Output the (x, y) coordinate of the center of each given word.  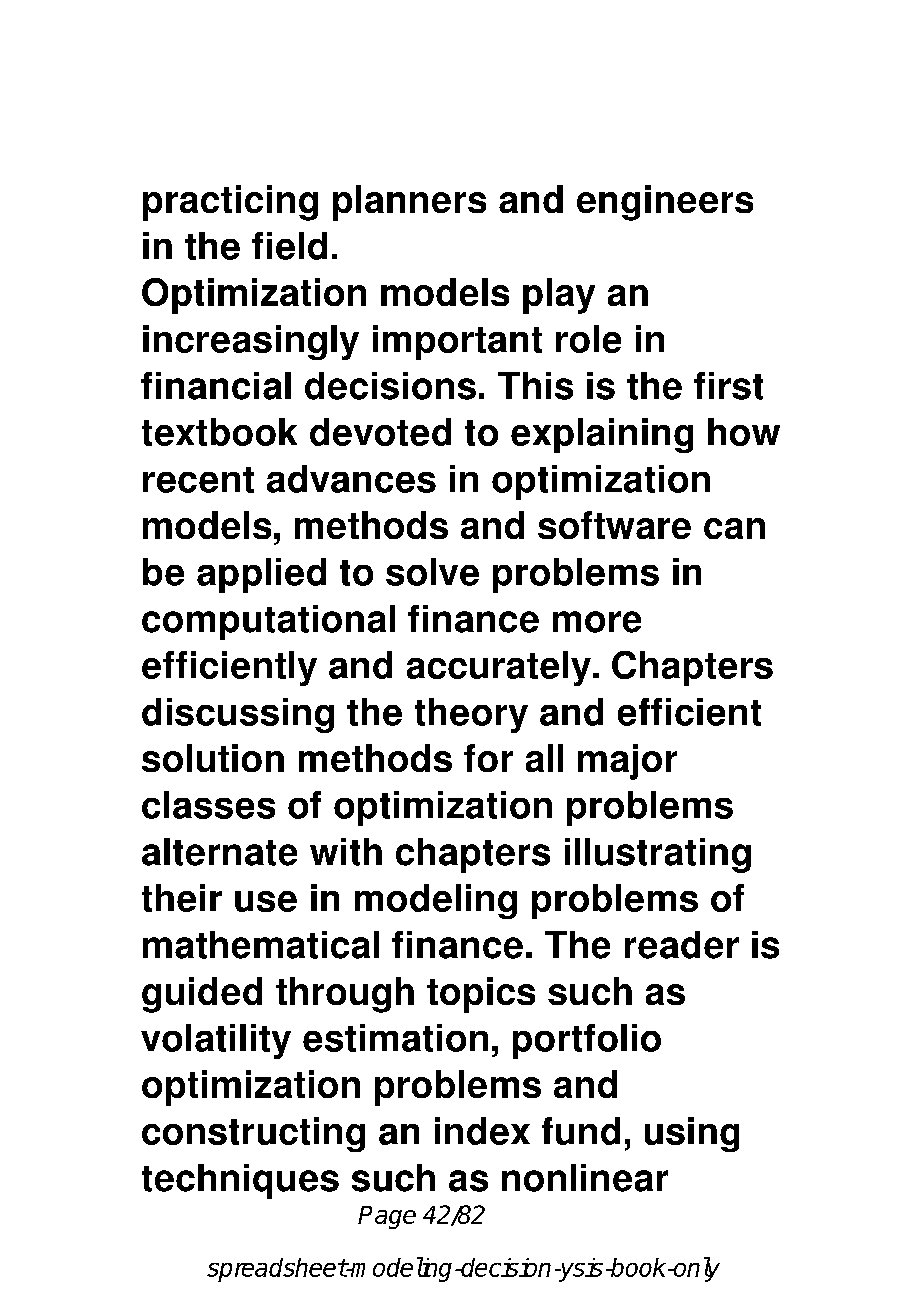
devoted (380, 432)
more (597, 622)
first (728, 386)
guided (202, 995)
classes (208, 805)
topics (481, 995)
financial (216, 386)
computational (268, 622)
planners (409, 203)
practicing (230, 203)
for (488, 758)
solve (432, 572)
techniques (240, 1181)
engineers (665, 203)
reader (682, 945)
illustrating (658, 855)
